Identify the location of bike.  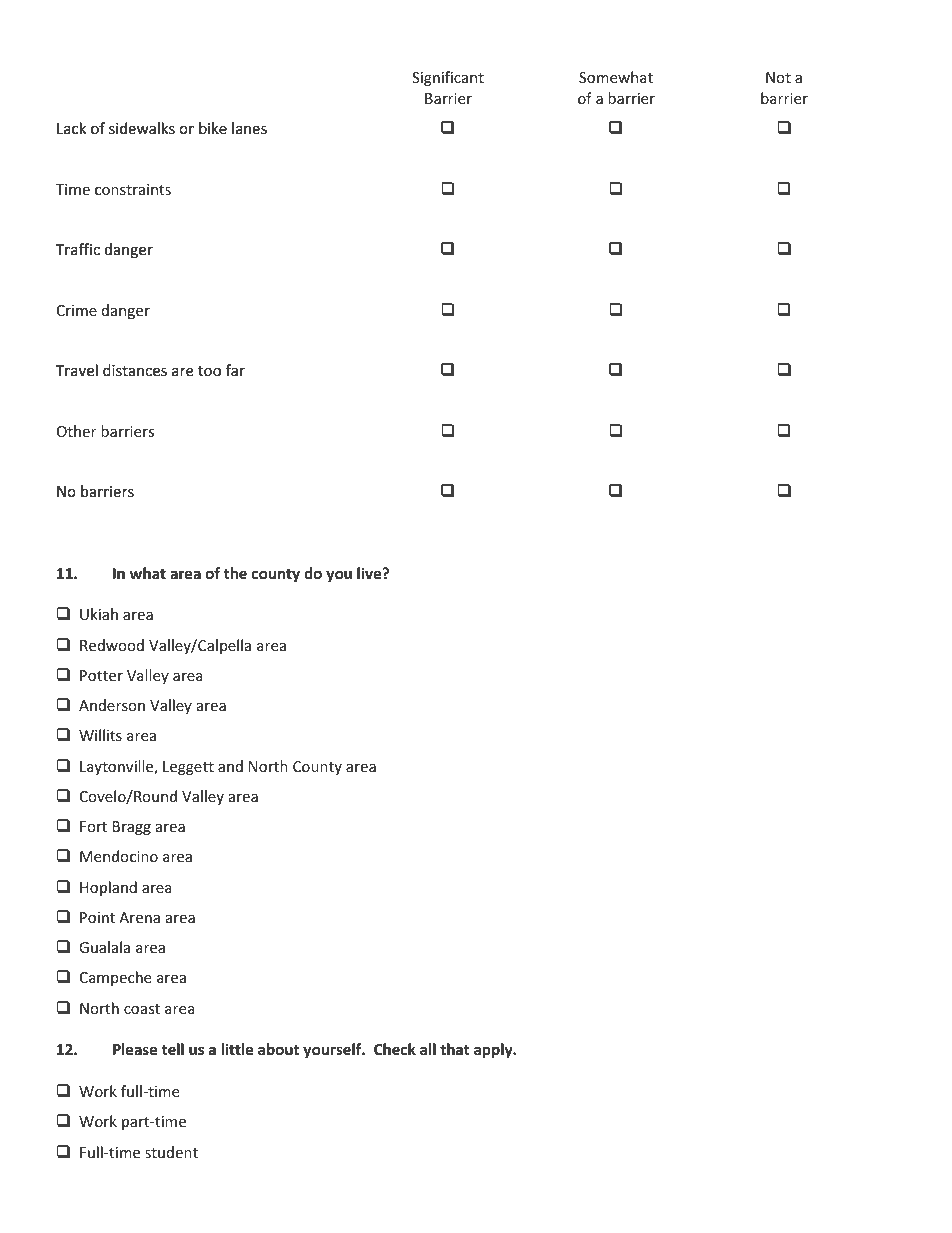
(213, 128).
